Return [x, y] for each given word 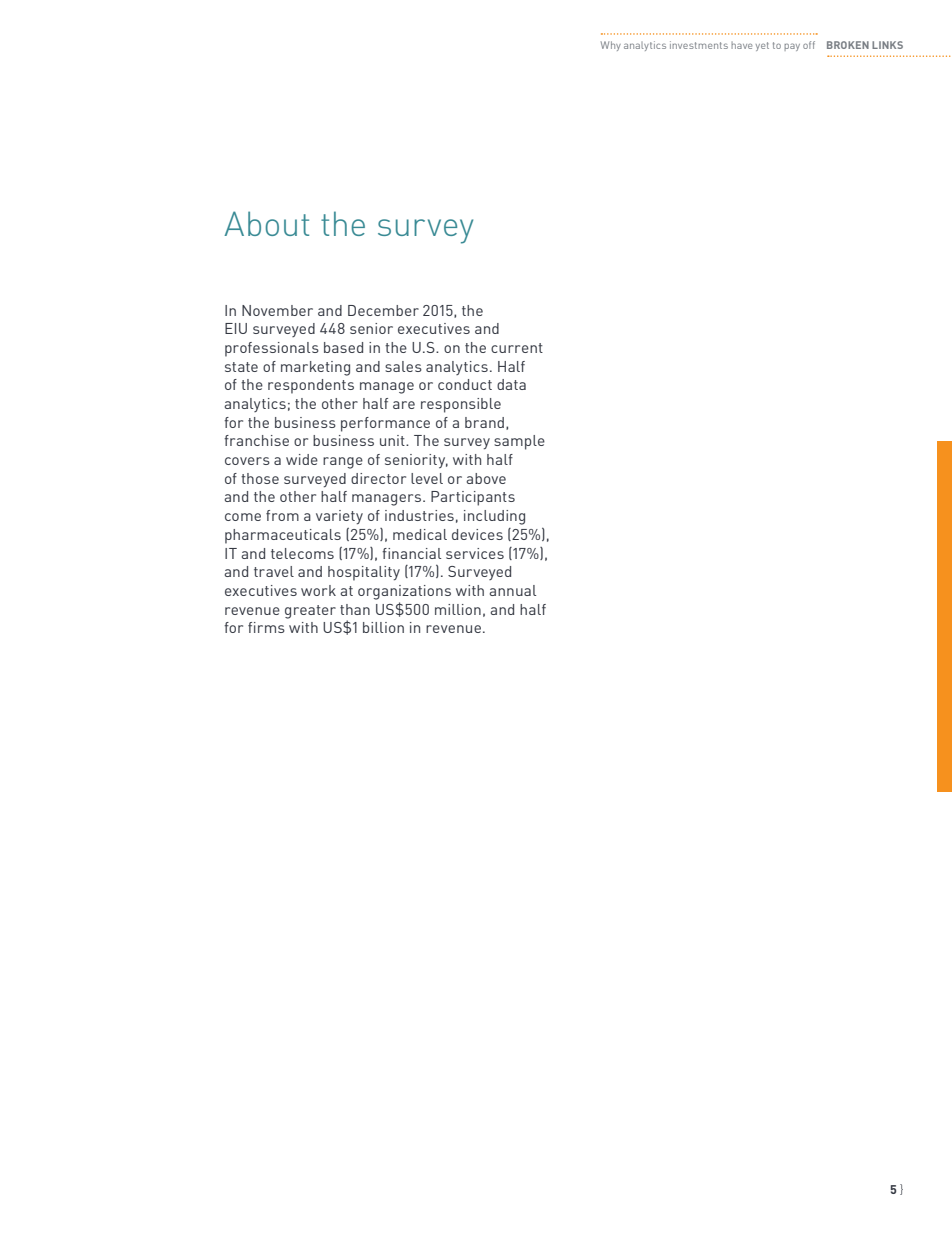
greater [310, 612]
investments [699, 45]
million [458, 609]
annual [512, 590]
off [809, 45]
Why [611, 46]
